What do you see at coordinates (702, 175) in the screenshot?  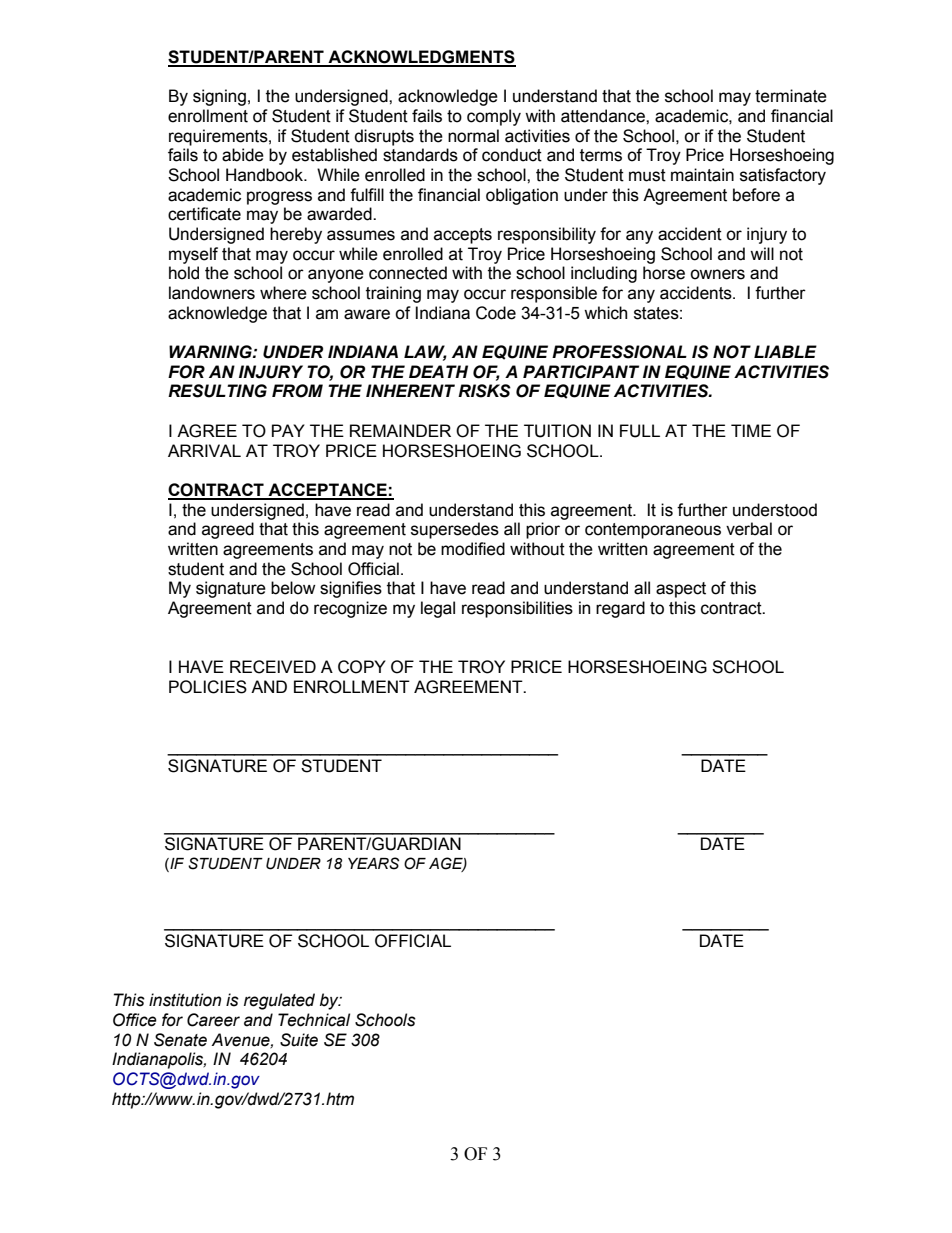 I see `maintain` at bounding box center [702, 175].
